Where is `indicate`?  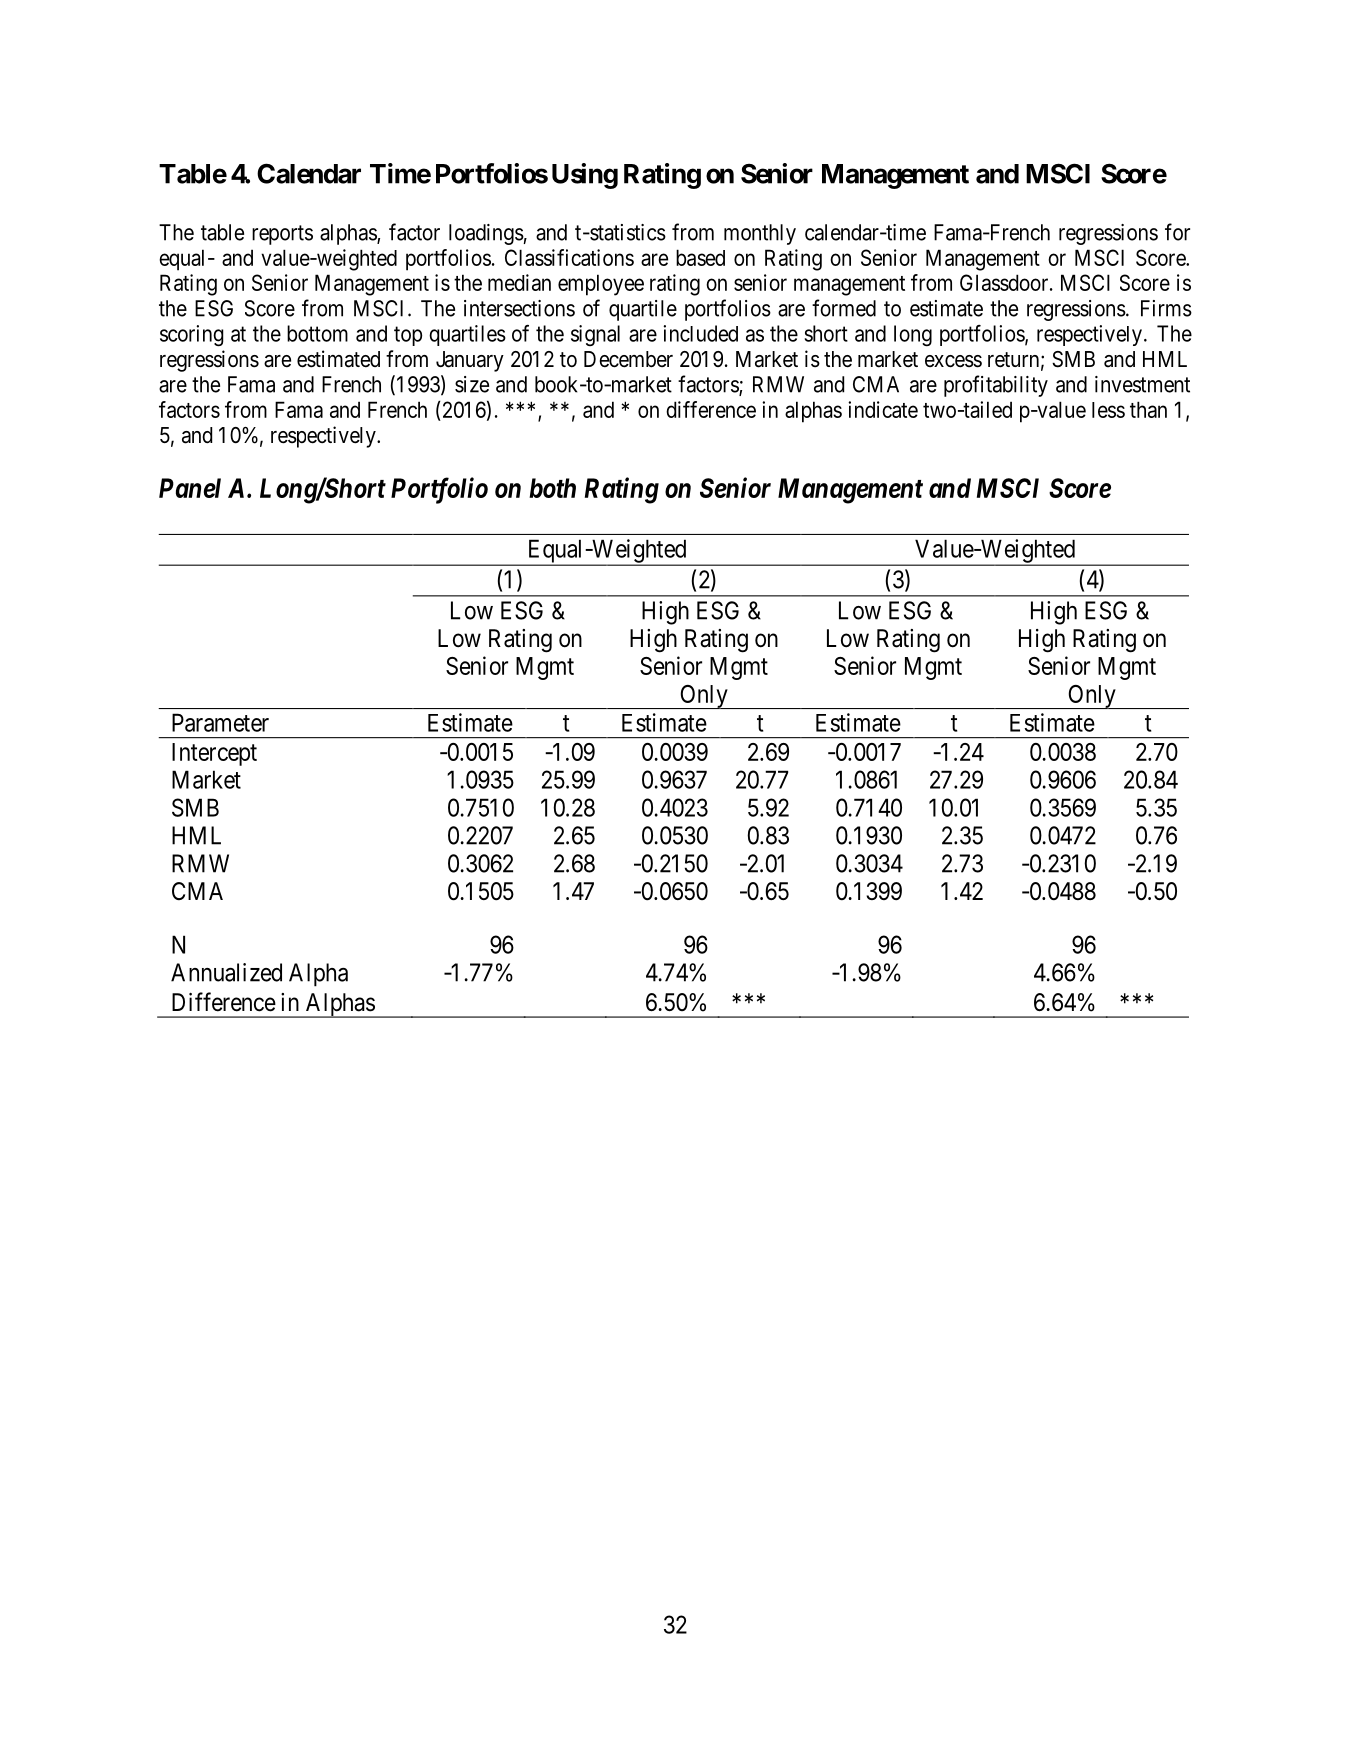 indicate is located at coordinates (883, 409).
